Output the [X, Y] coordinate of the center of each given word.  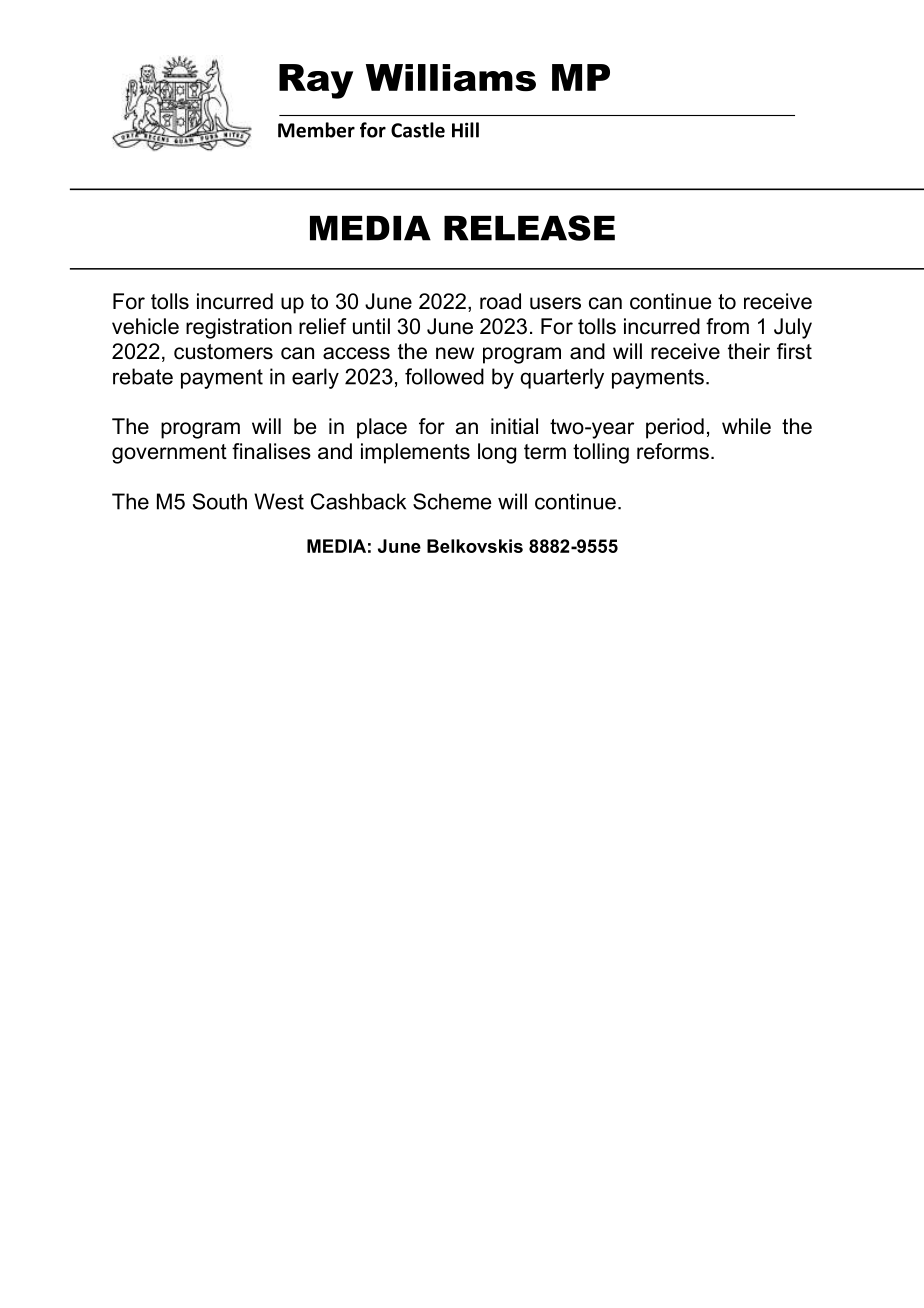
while [746, 426]
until [371, 326]
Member [316, 130]
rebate [143, 376]
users [555, 303]
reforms [673, 451]
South [220, 501]
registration [239, 328]
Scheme [452, 501]
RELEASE [529, 228]
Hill [465, 130]
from [727, 326]
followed [444, 376]
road [500, 301]
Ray [316, 81]
